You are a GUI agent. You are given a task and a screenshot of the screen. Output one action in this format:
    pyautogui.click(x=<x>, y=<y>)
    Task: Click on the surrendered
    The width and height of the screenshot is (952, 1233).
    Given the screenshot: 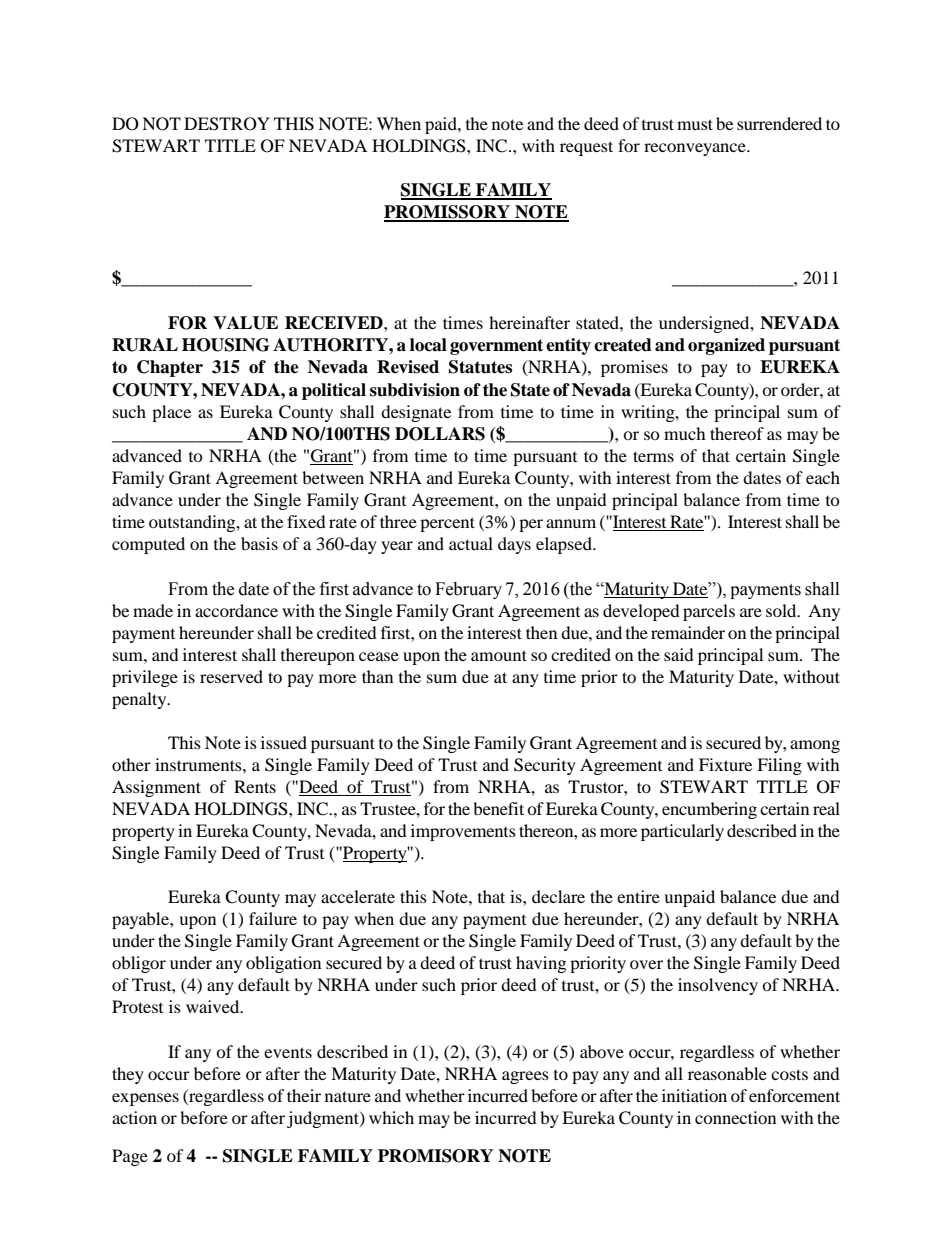 What is the action you would take?
    pyautogui.click(x=779, y=123)
